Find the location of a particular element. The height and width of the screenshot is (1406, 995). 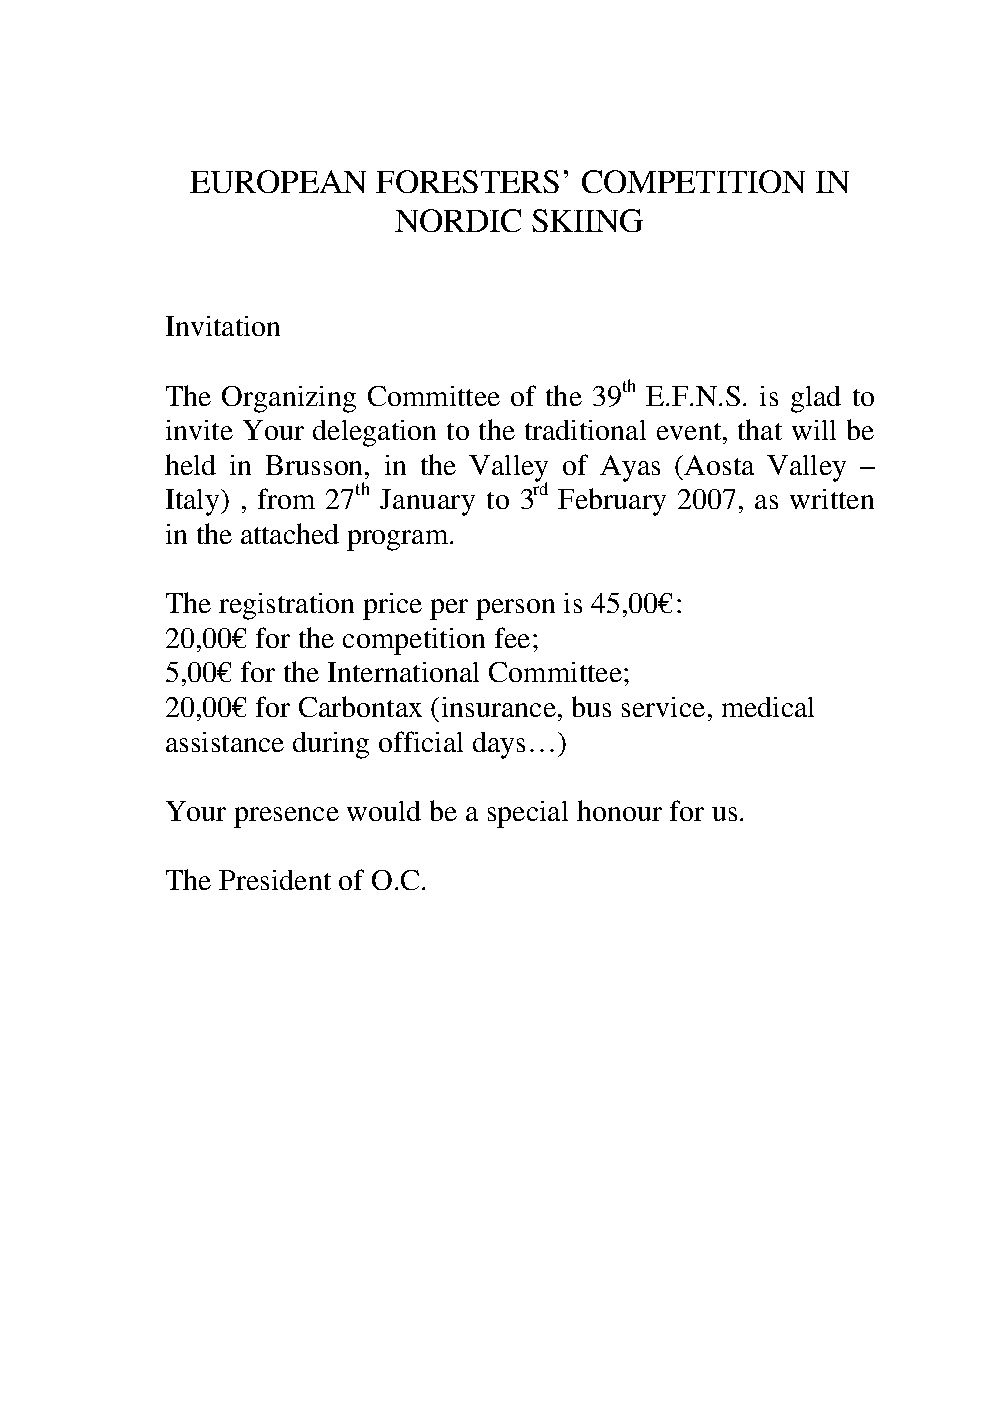

FORESTERS is located at coordinates (467, 181).
